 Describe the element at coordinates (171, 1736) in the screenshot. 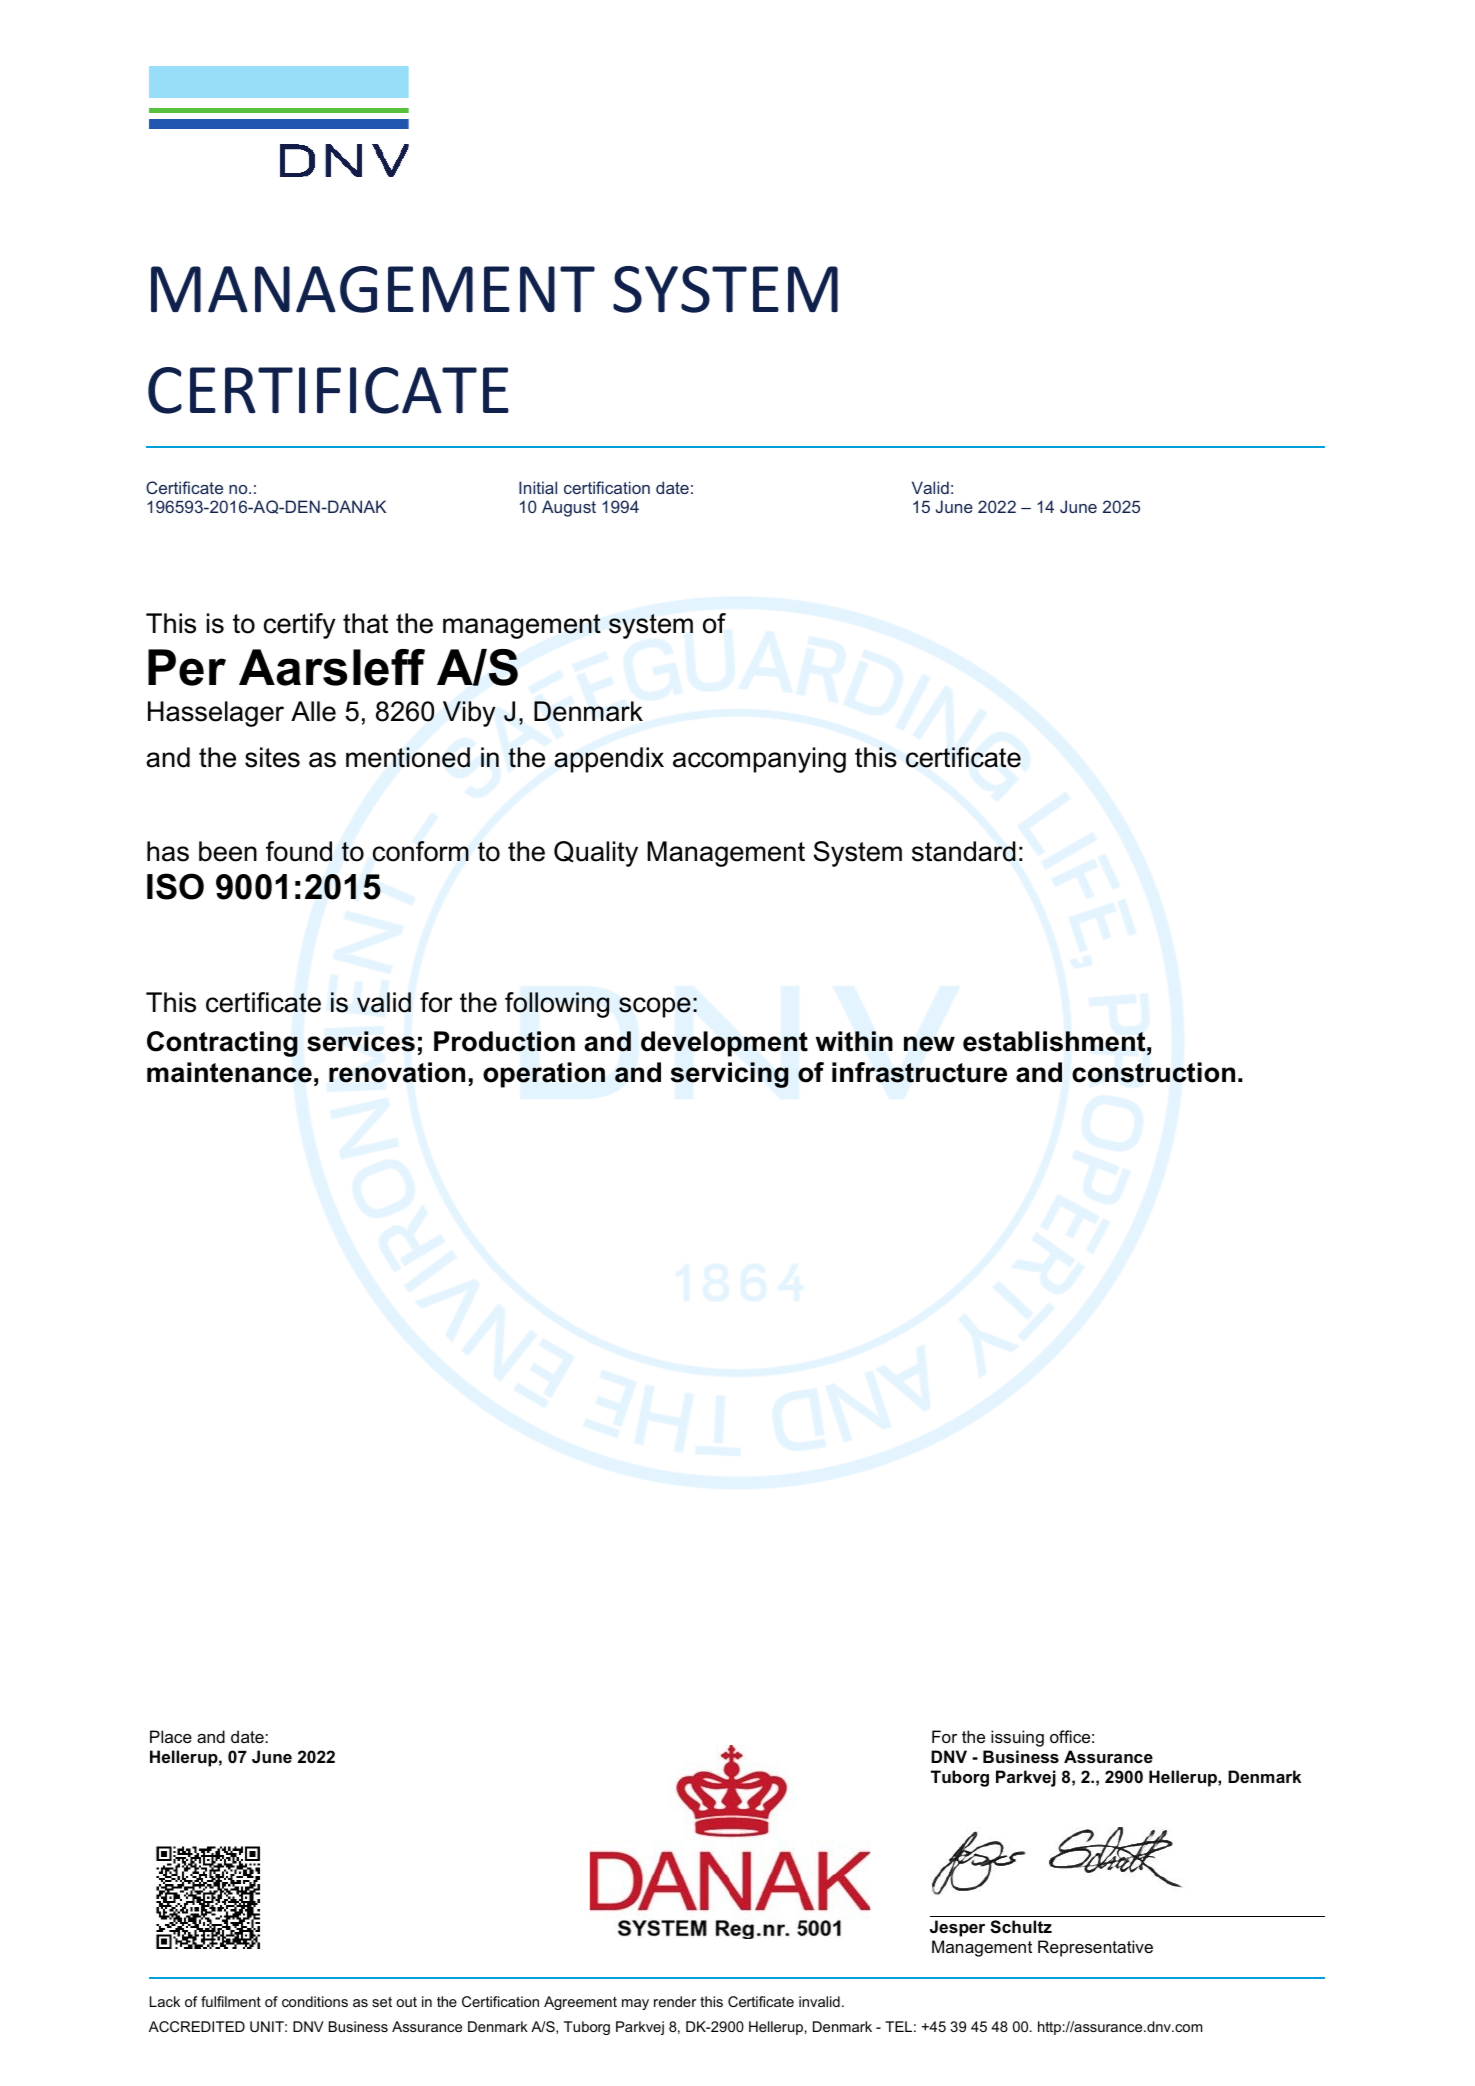

I see `Place` at that location.
